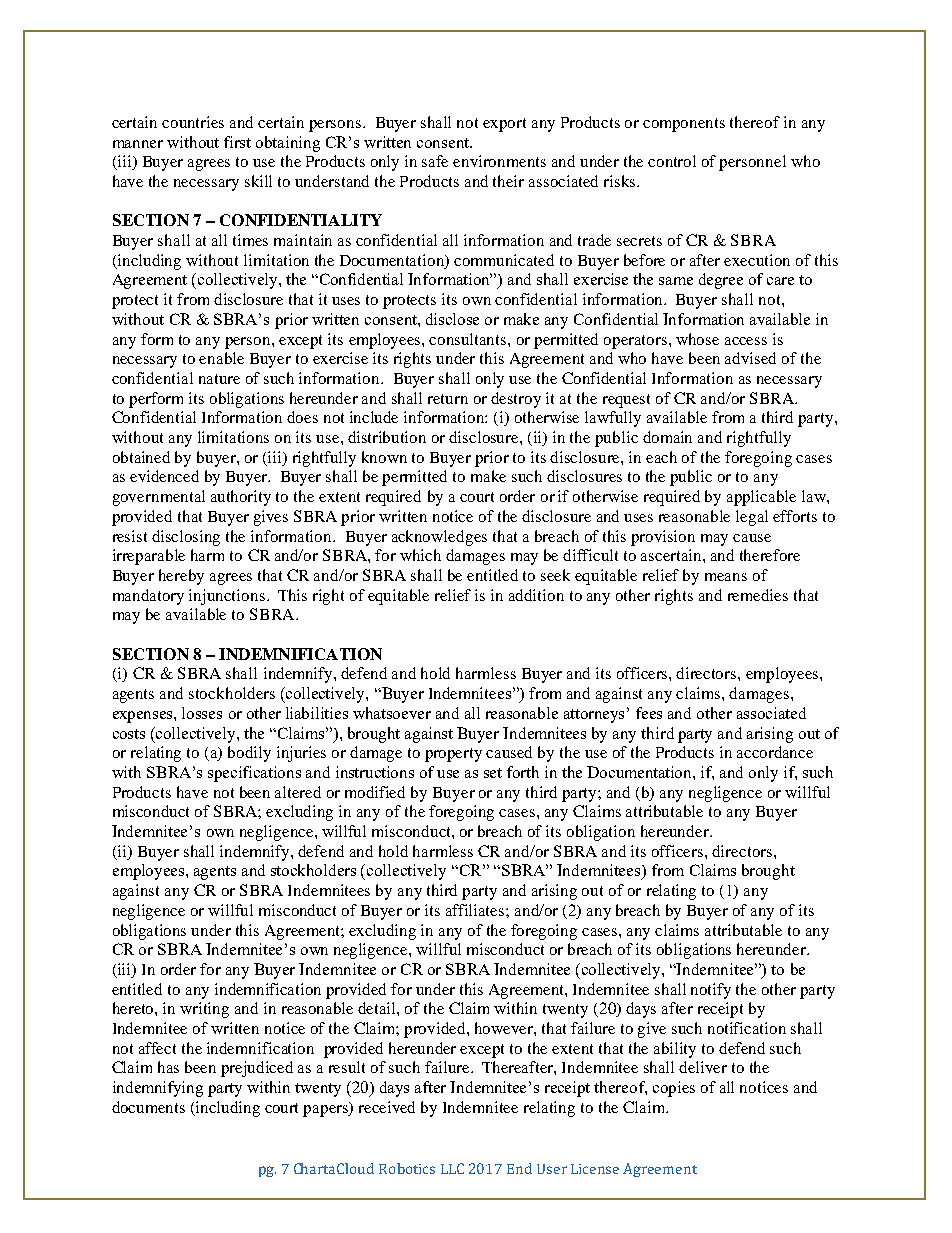 Image resolution: width=952 pixels, height=1233 pixels. Describe the element at coordinates (241, 498) in the document. I see `authority` at that location.
